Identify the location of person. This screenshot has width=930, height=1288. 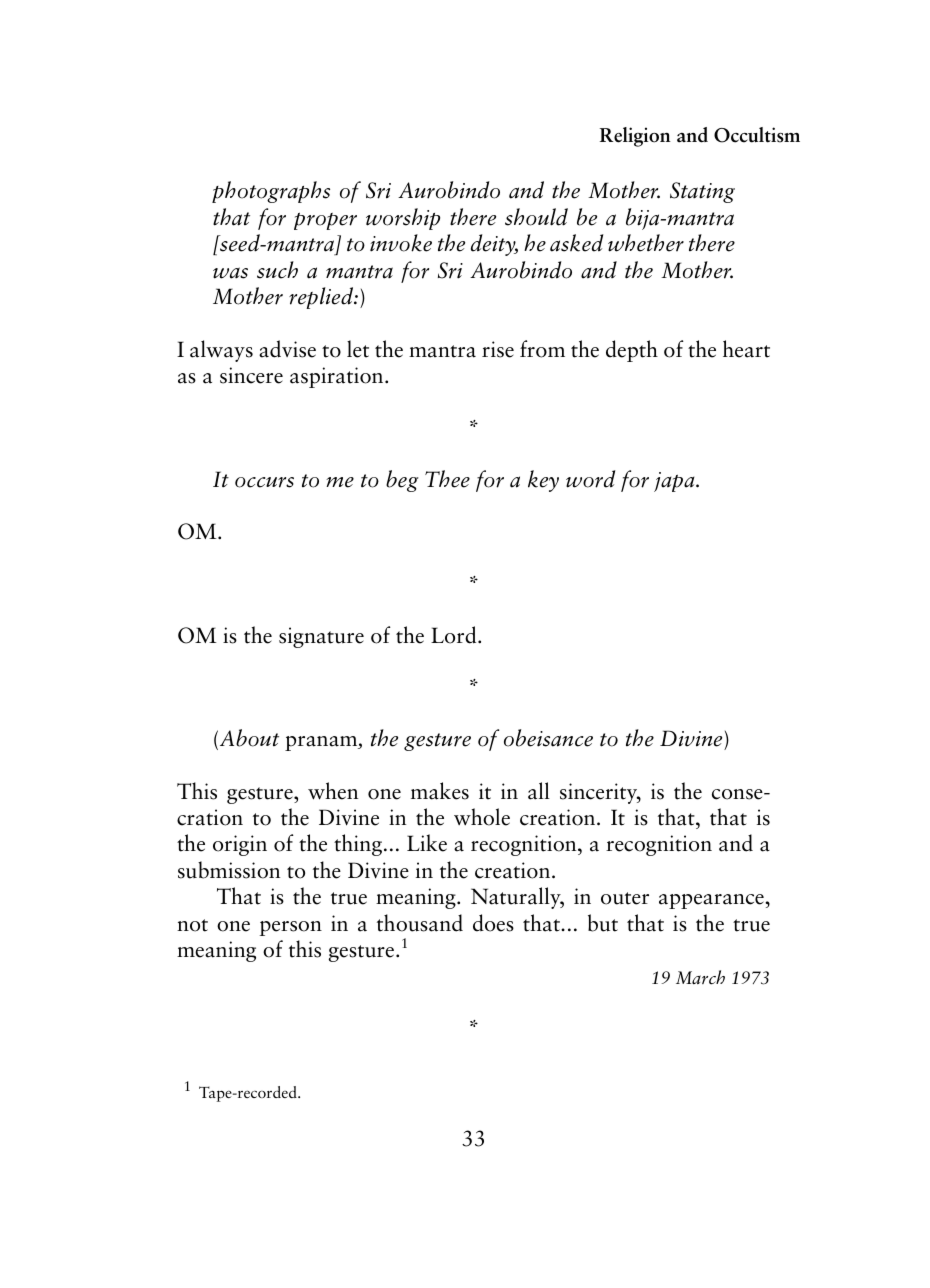
(291, 928).
